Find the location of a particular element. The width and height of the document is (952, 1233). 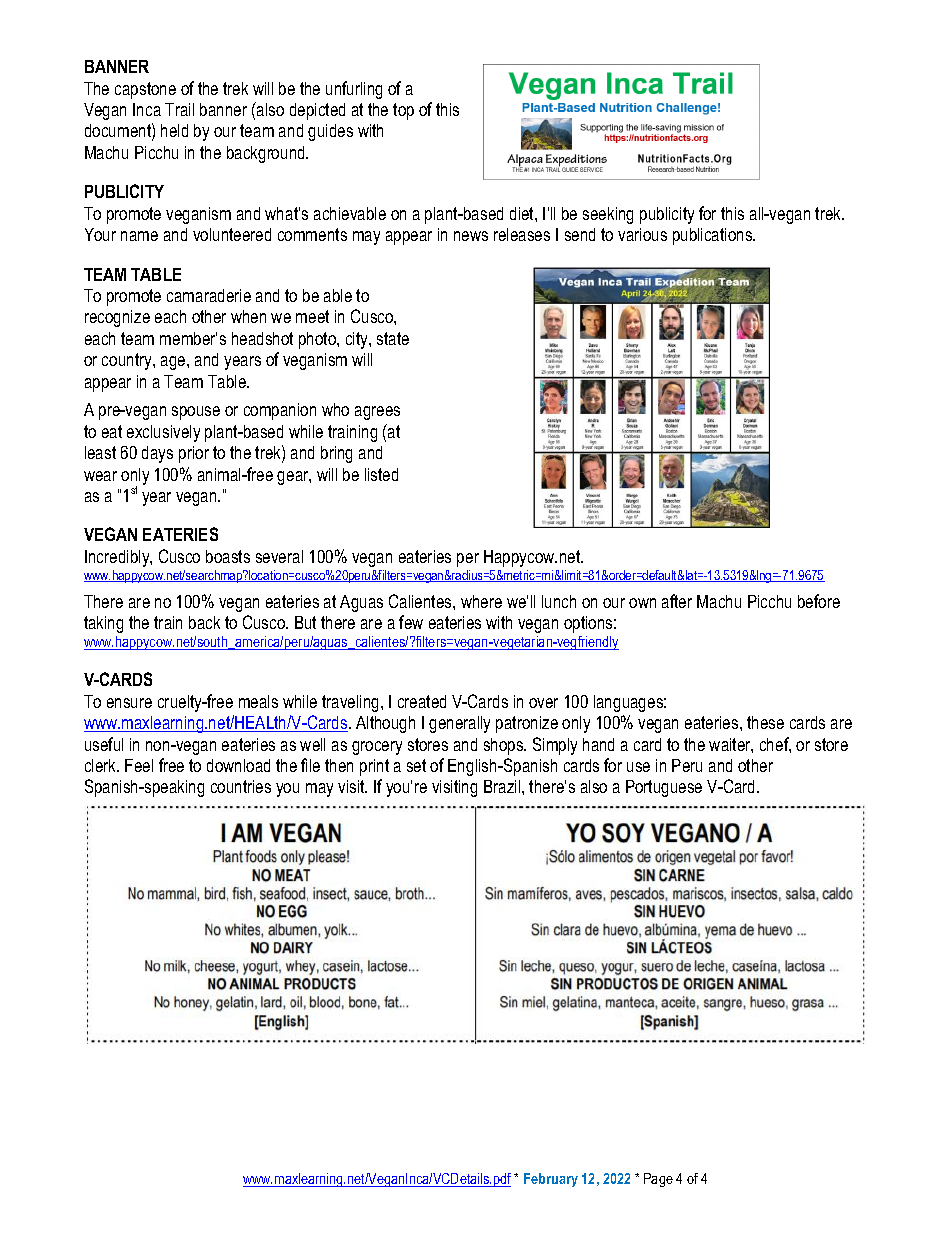

Portuguese is located at coordinates (664, 788).
